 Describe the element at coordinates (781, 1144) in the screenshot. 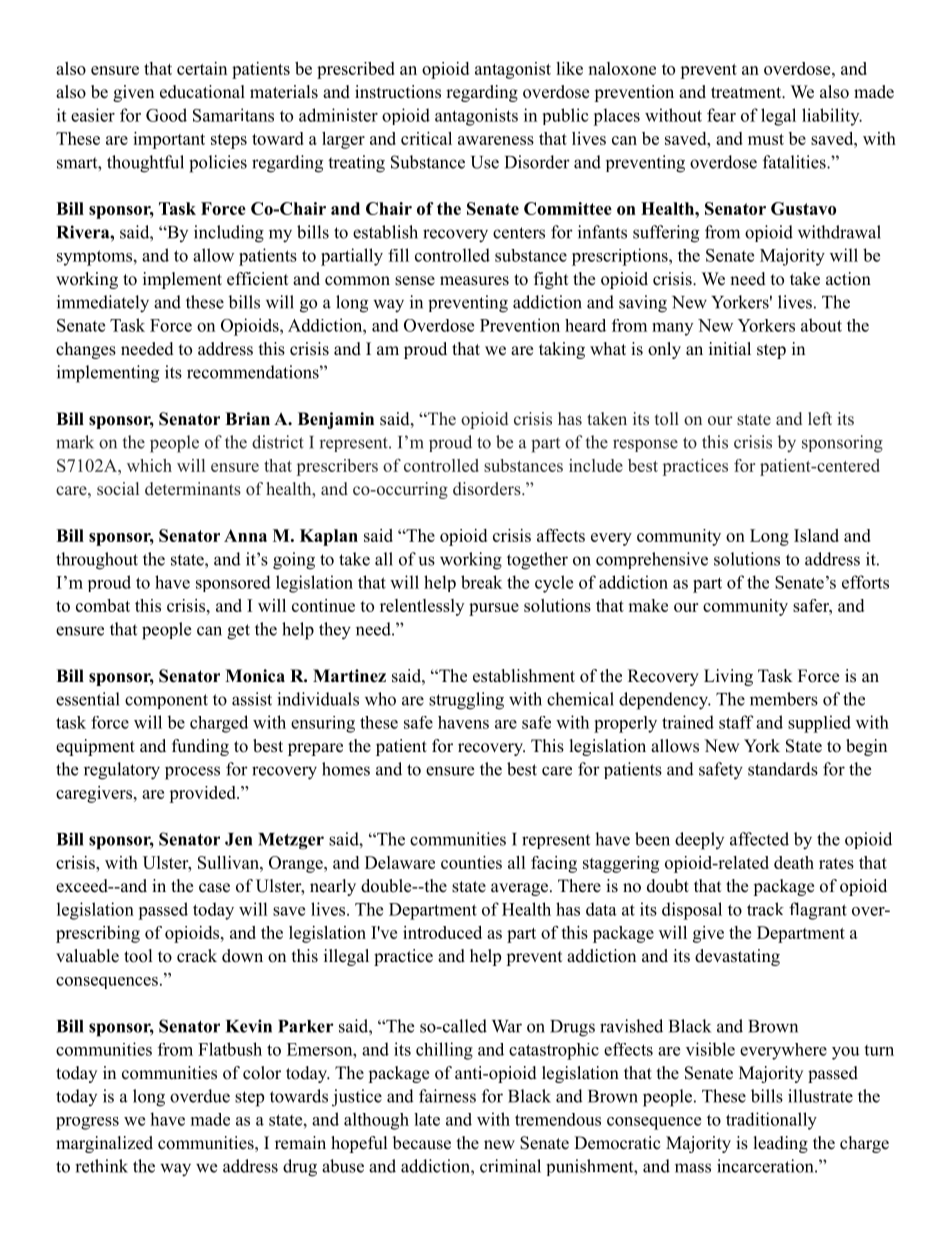

I see `leading` at that location.
